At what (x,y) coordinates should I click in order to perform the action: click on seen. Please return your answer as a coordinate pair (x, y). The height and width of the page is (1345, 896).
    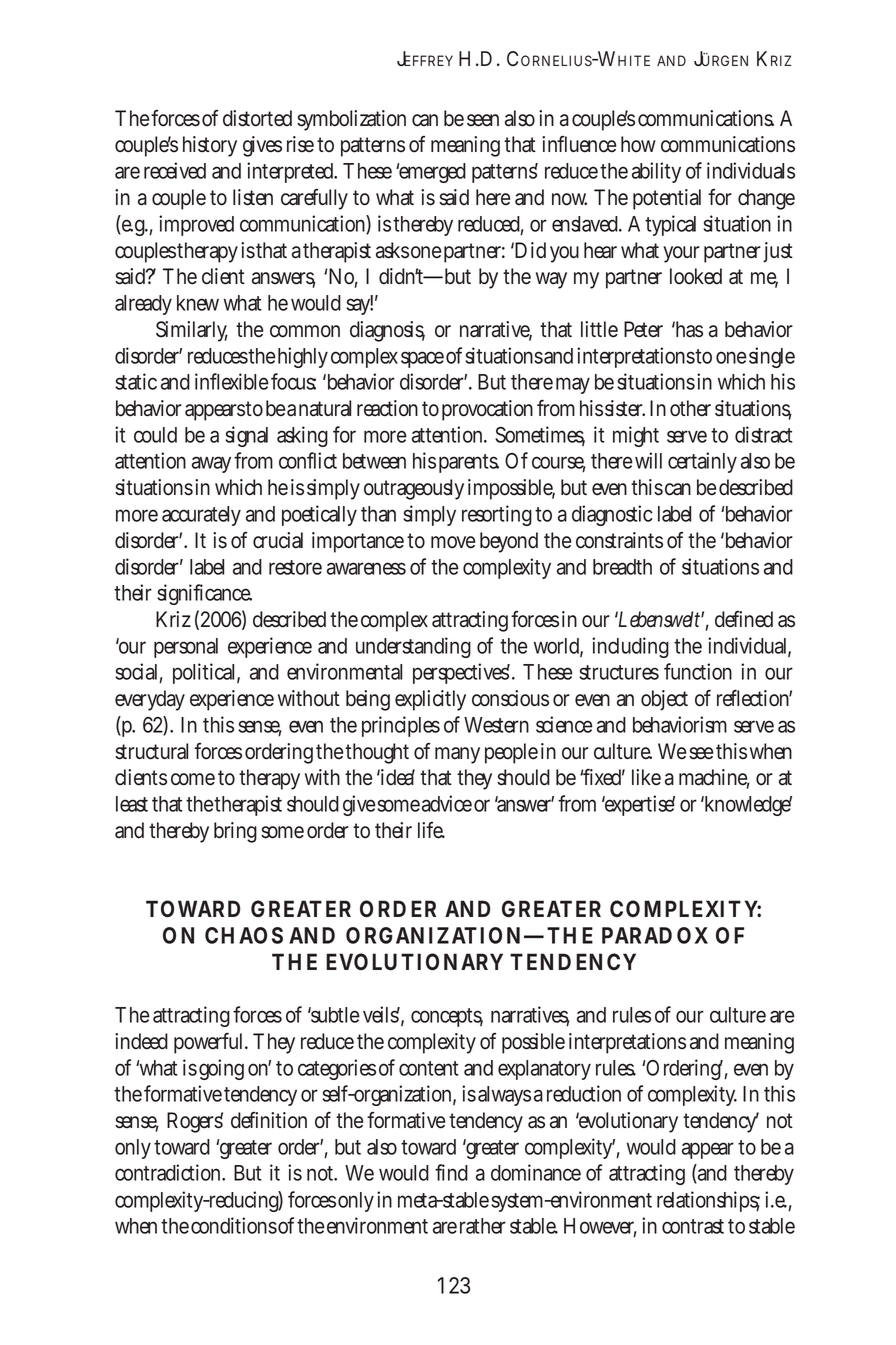
    Looking at the image, I should click on (483, 120).
